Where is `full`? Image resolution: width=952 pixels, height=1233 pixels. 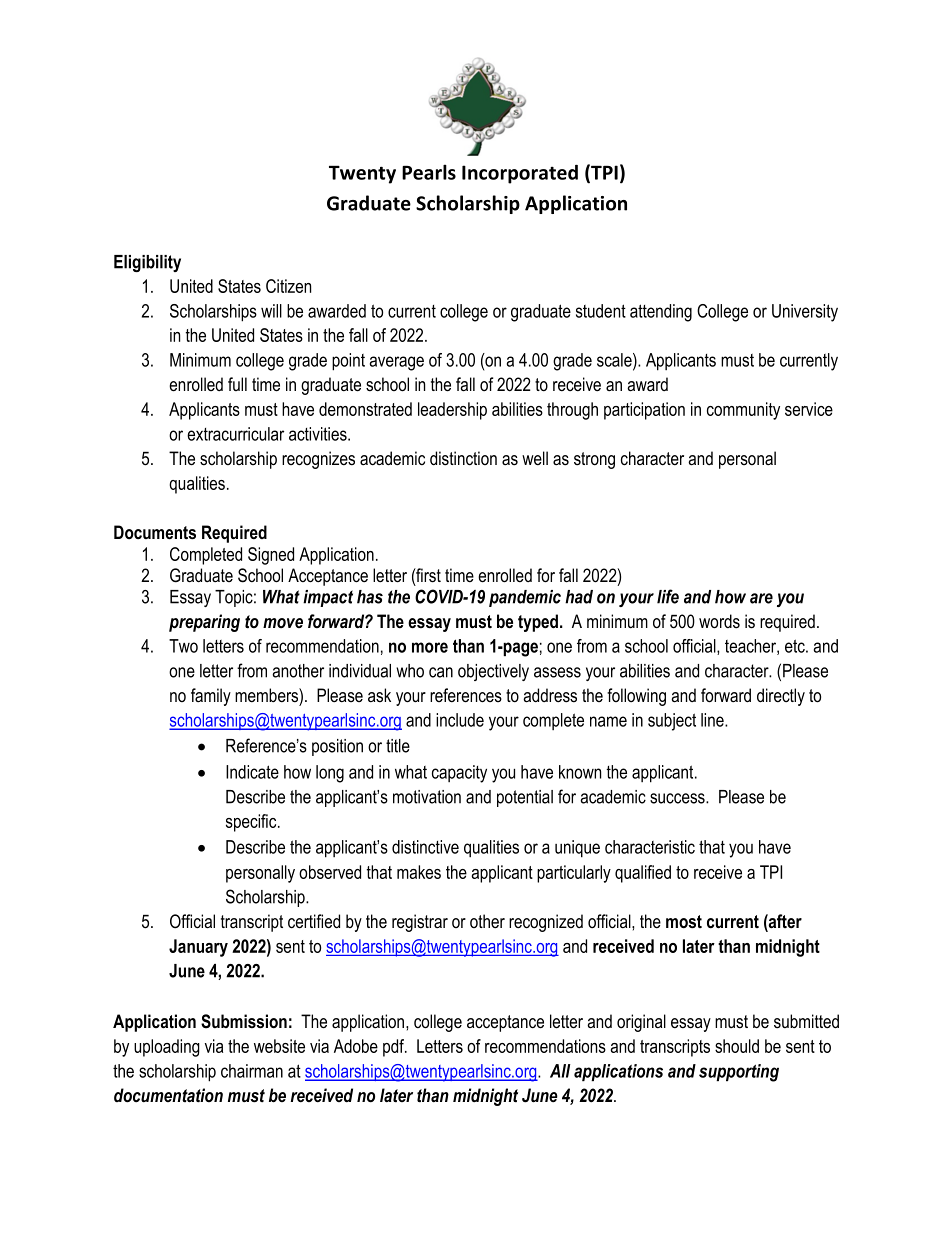 full is located at coordinates (237, 384).
